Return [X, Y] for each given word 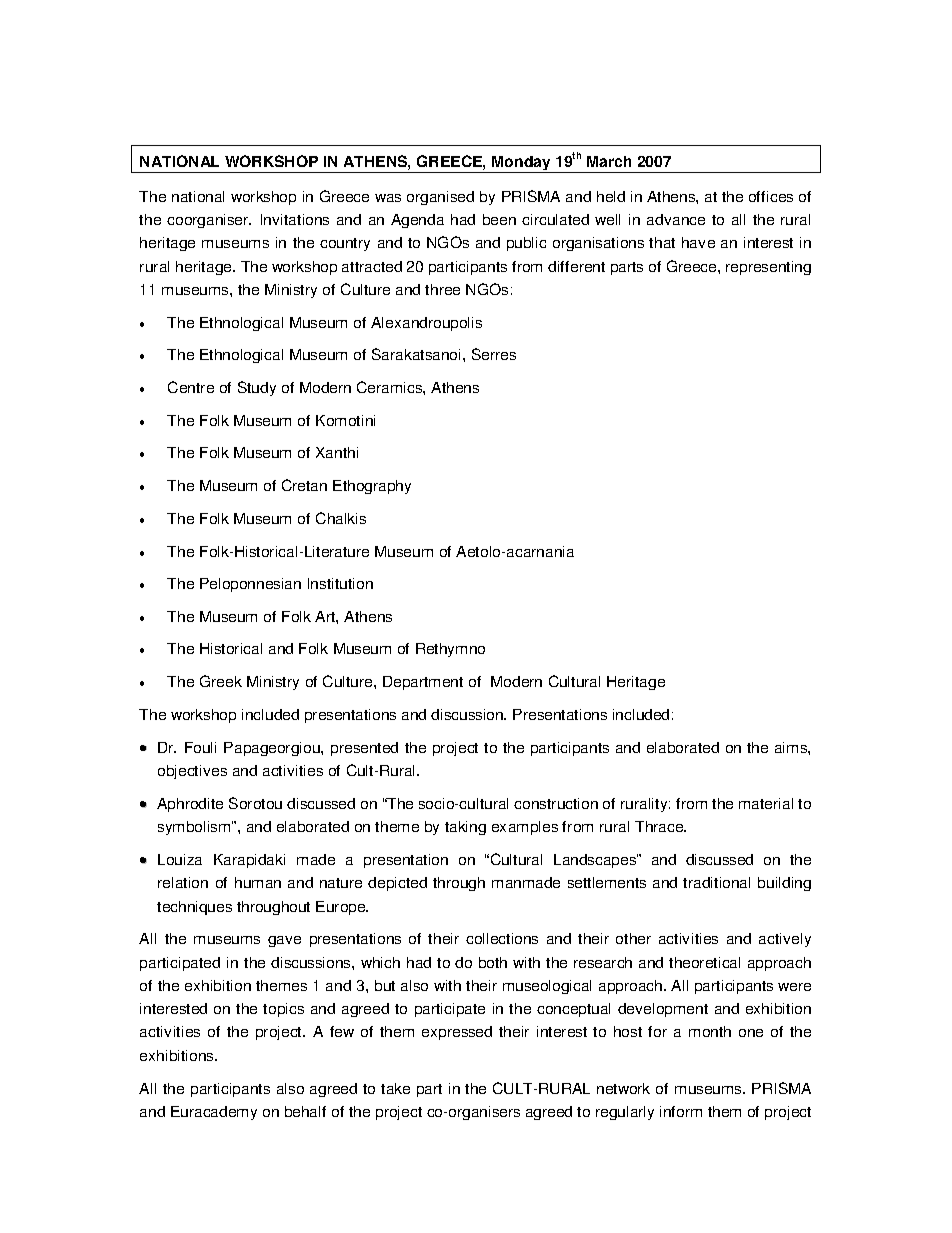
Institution [340, 583]
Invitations [295, 219]
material [766, 803]
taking [465, 828]
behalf [305, 1111]
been [499, 219]
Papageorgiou [273, 749]
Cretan [304, 485]
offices [771, 196]
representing [768, 268]
